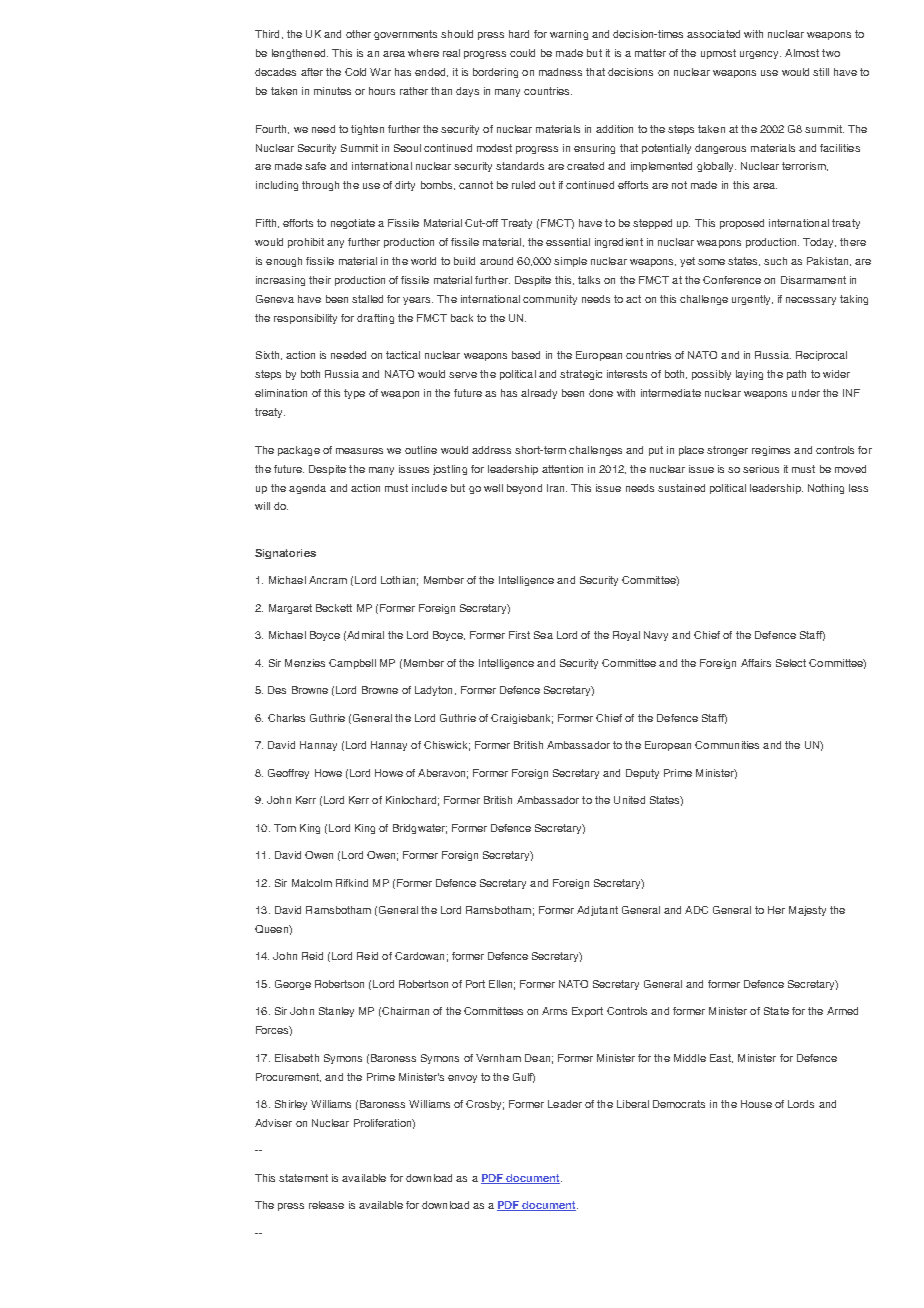 Image resolution: width=924 pixels, height=1308 pixels. What do you see at coordinates (771, 451) in the image?
I see `regimes` at bounding box center [771, 451].
